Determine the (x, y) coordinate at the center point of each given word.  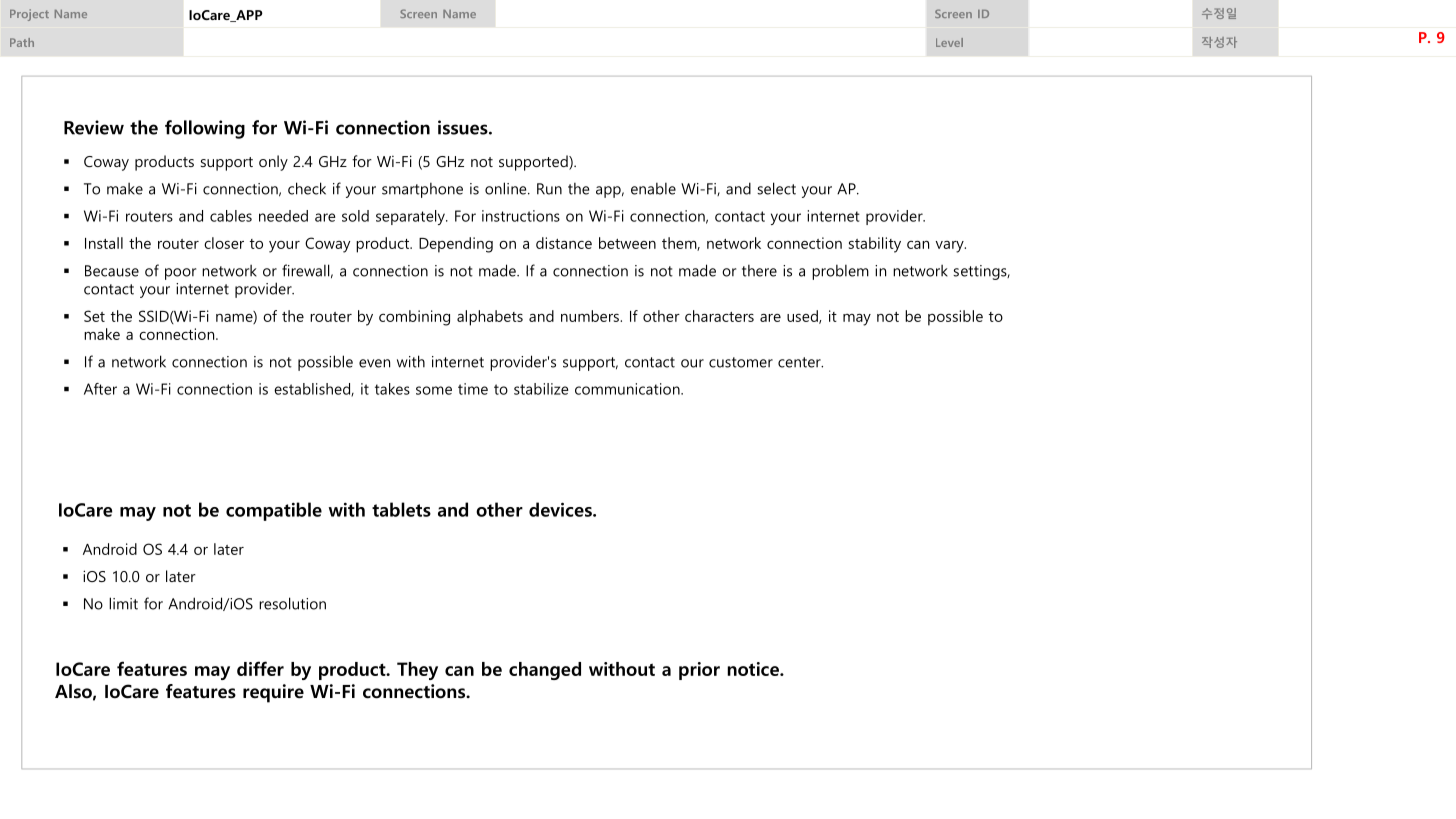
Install (104, 243)
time (473, 389)
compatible (274, 511)
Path (22, 42)
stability (875, 245)
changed (545, 671)
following (205, 129)
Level (949, 42)
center (800, 362)
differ (260, 668)
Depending (456, 245)
